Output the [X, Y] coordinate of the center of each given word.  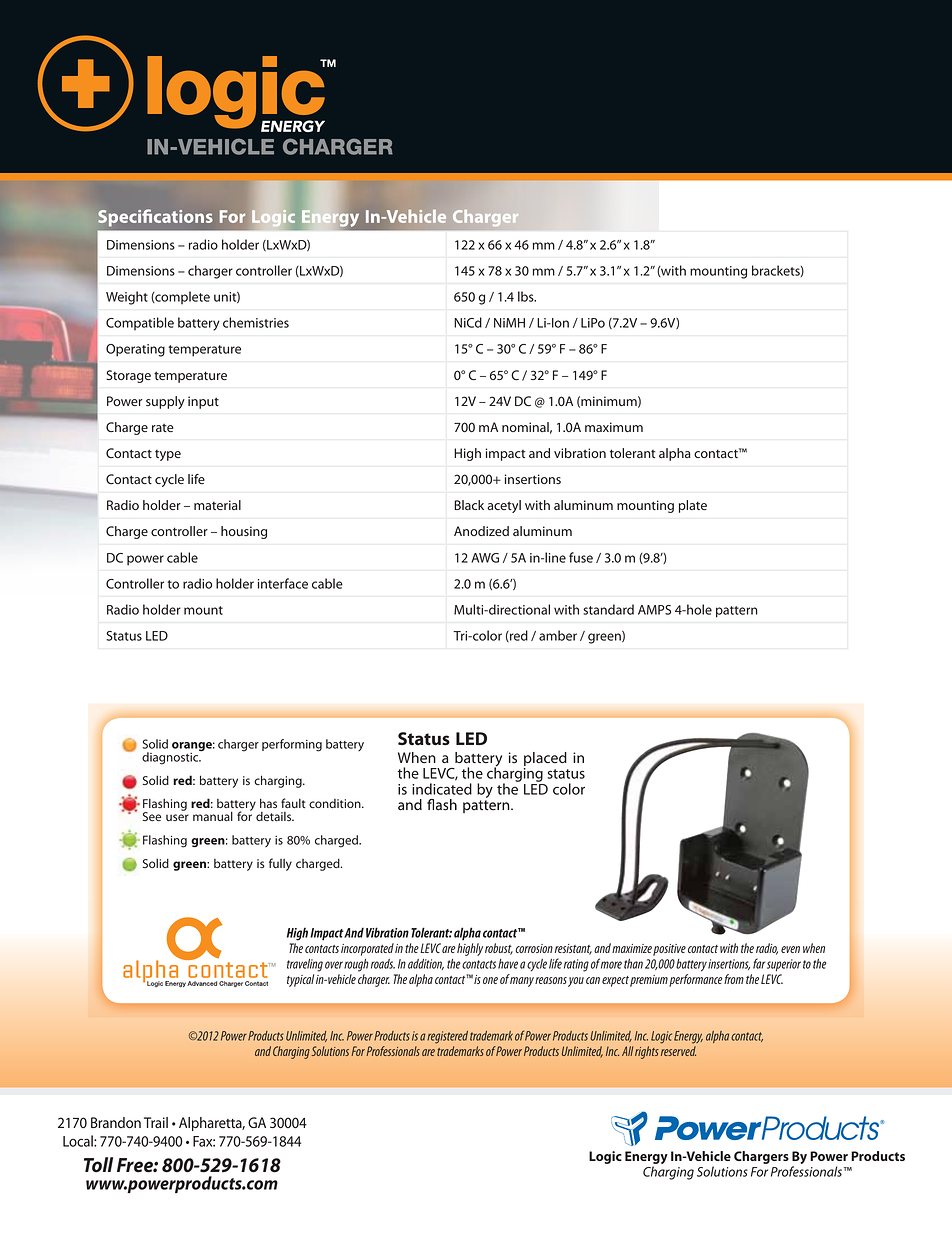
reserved [678, 1051]
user [177, 817]
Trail [156, 1122]
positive [669, 950]
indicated [442, 789]
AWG [485, 558]
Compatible [140, 323]
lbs [527, 296]
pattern [737, 612]
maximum [614, 427]
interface [283, 583]
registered [447, 1037]
